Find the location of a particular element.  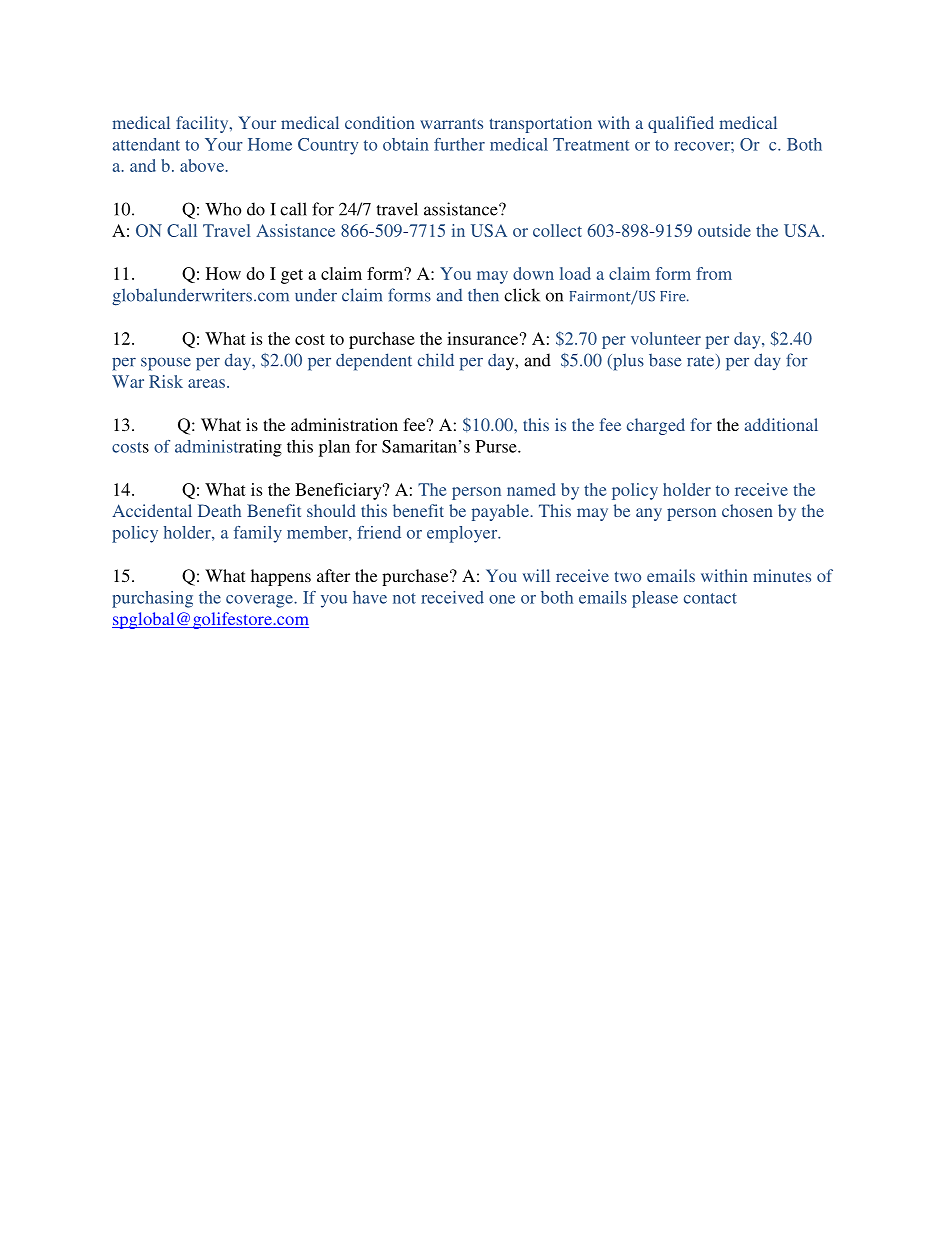

Purse is located at coordinates (497, 446).
